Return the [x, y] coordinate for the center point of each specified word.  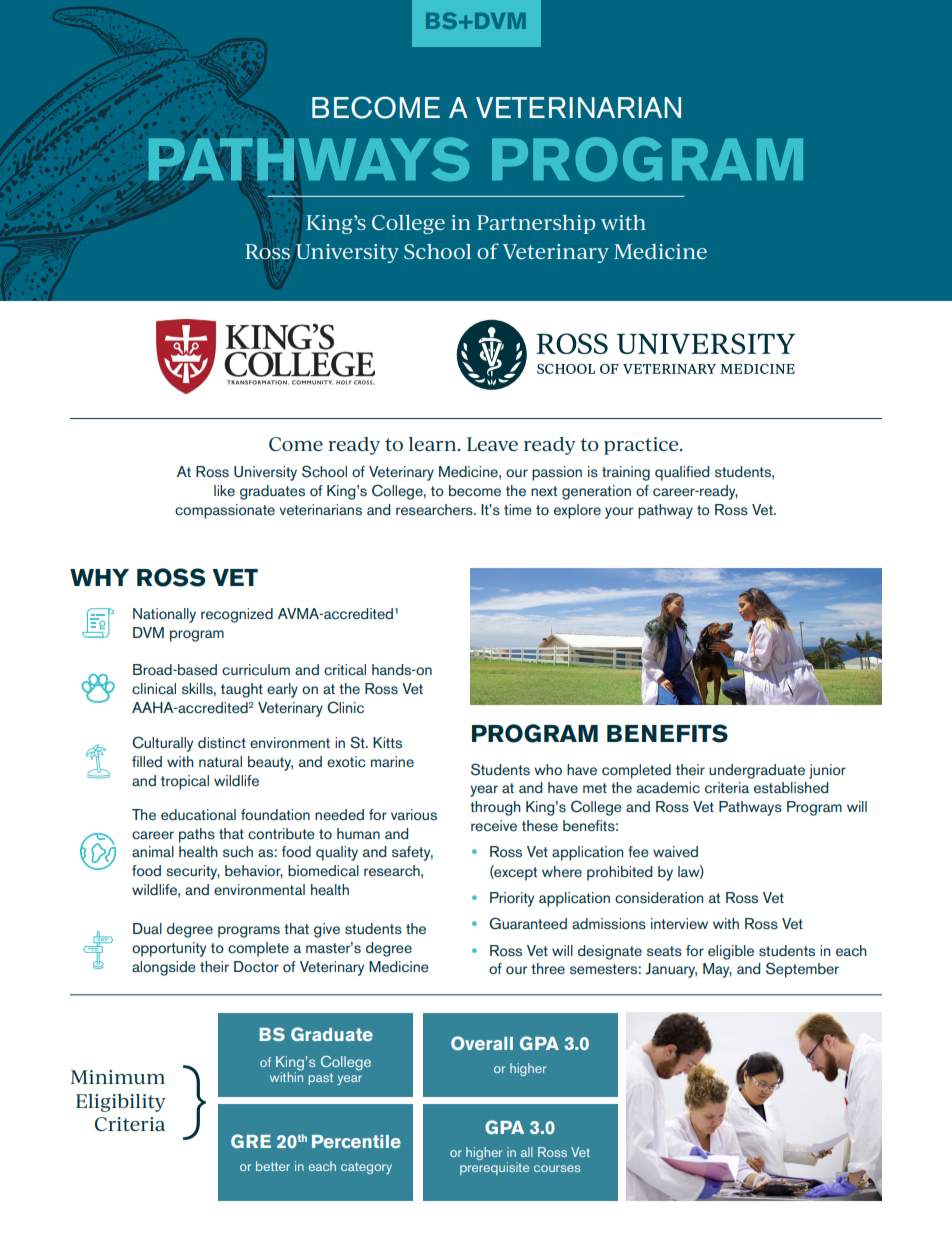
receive [494, 825]
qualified [682, 473]
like [224, 490]
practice [642, 446]
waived [675, 851]
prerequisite [494, 1168]
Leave [492, 444]
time [518, 509]
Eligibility [121, 1103]
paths [197, 835]
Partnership [536, 224]
